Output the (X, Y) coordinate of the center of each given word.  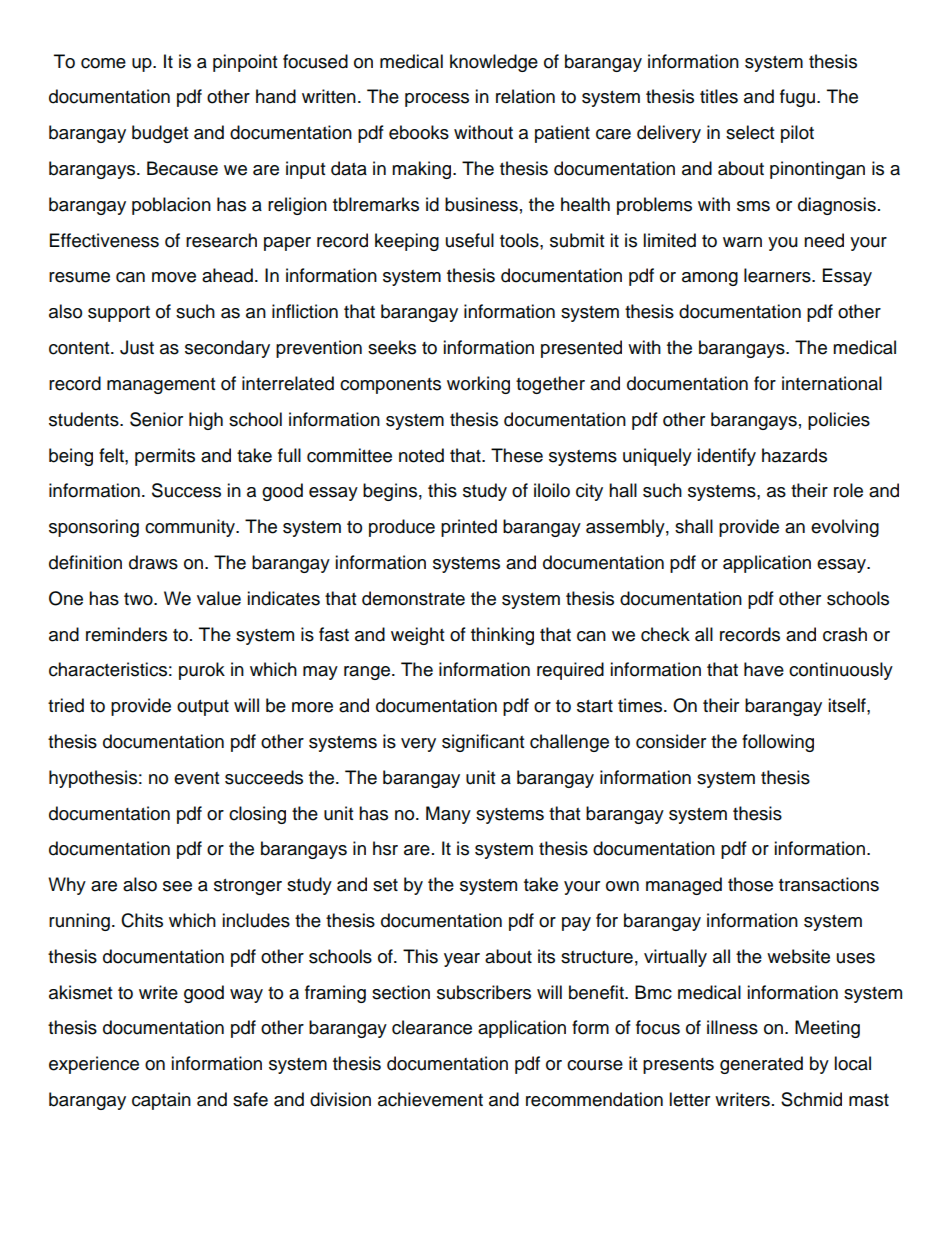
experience (94, 1065)
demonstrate (413, 598)
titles (719, 96)
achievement (430, 1099)
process (437, 100)
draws (153, 562)
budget (160, 134)
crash (845, 634)
